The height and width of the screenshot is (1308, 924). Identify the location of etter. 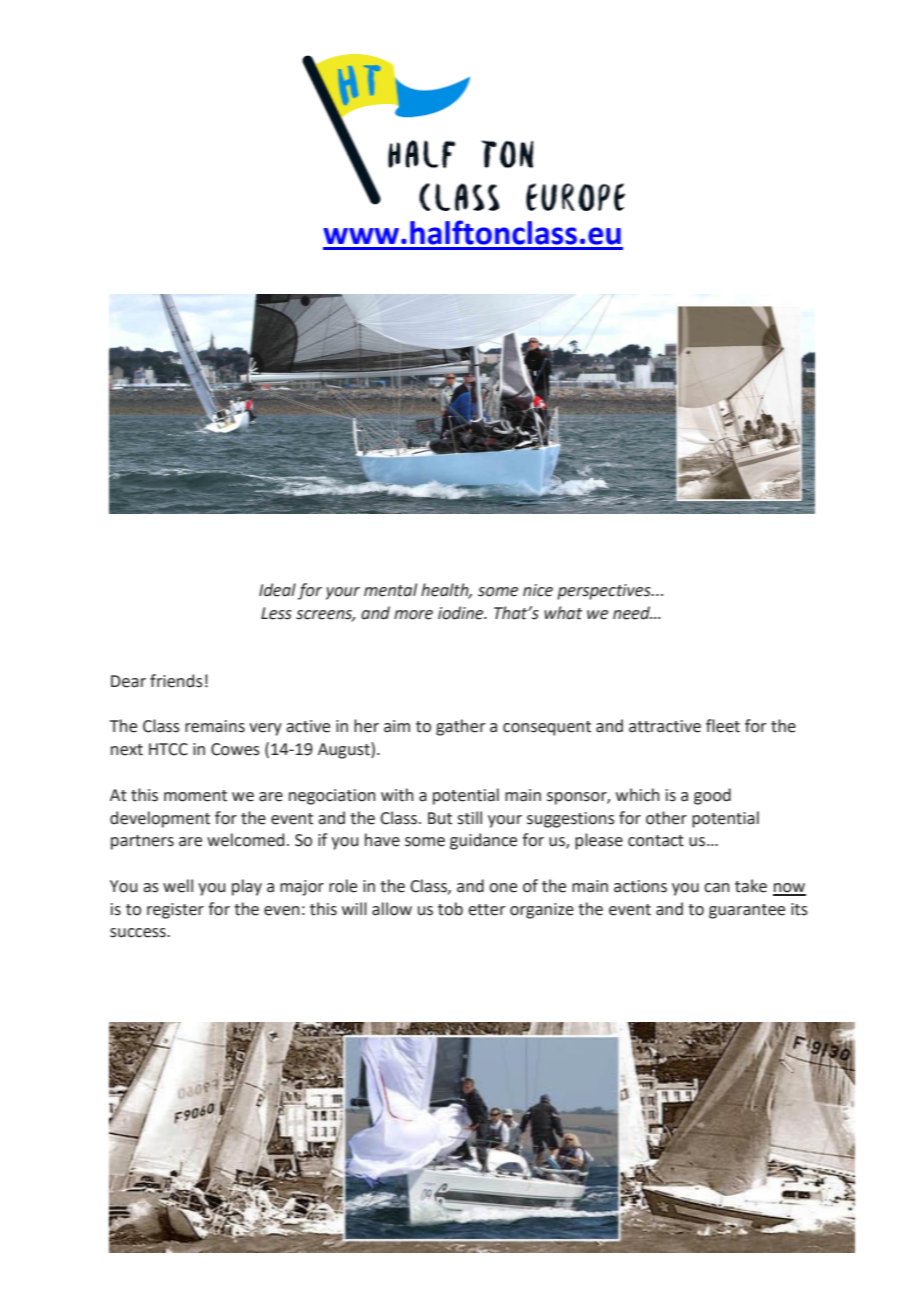
(487, 910).
